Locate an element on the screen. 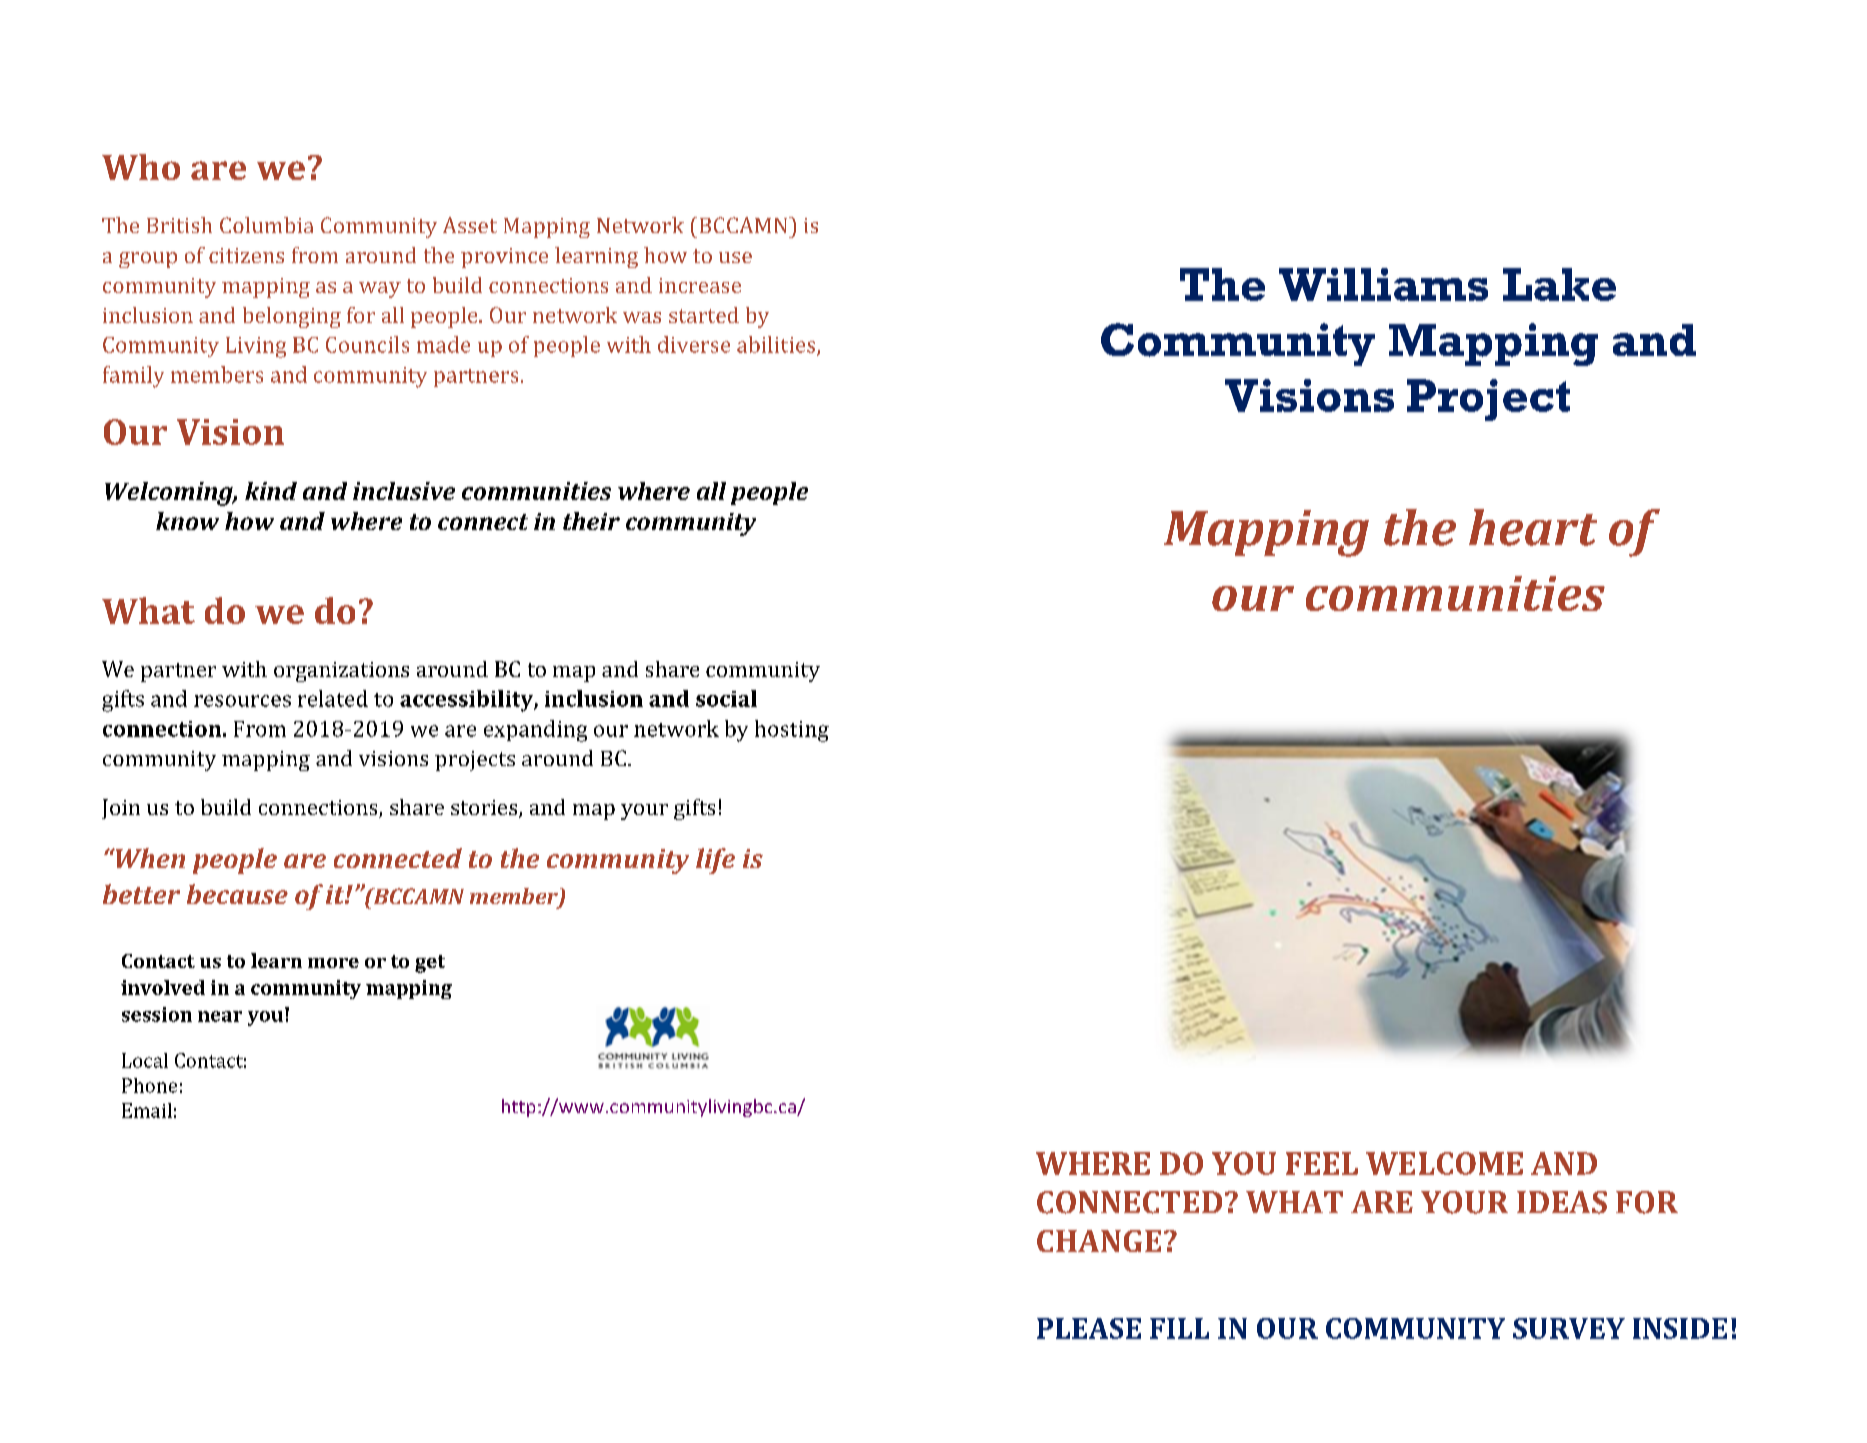 Image resolution: width=1867 pixels, height=1443 pixels. Lake is located at coordinates (1559, 284).
